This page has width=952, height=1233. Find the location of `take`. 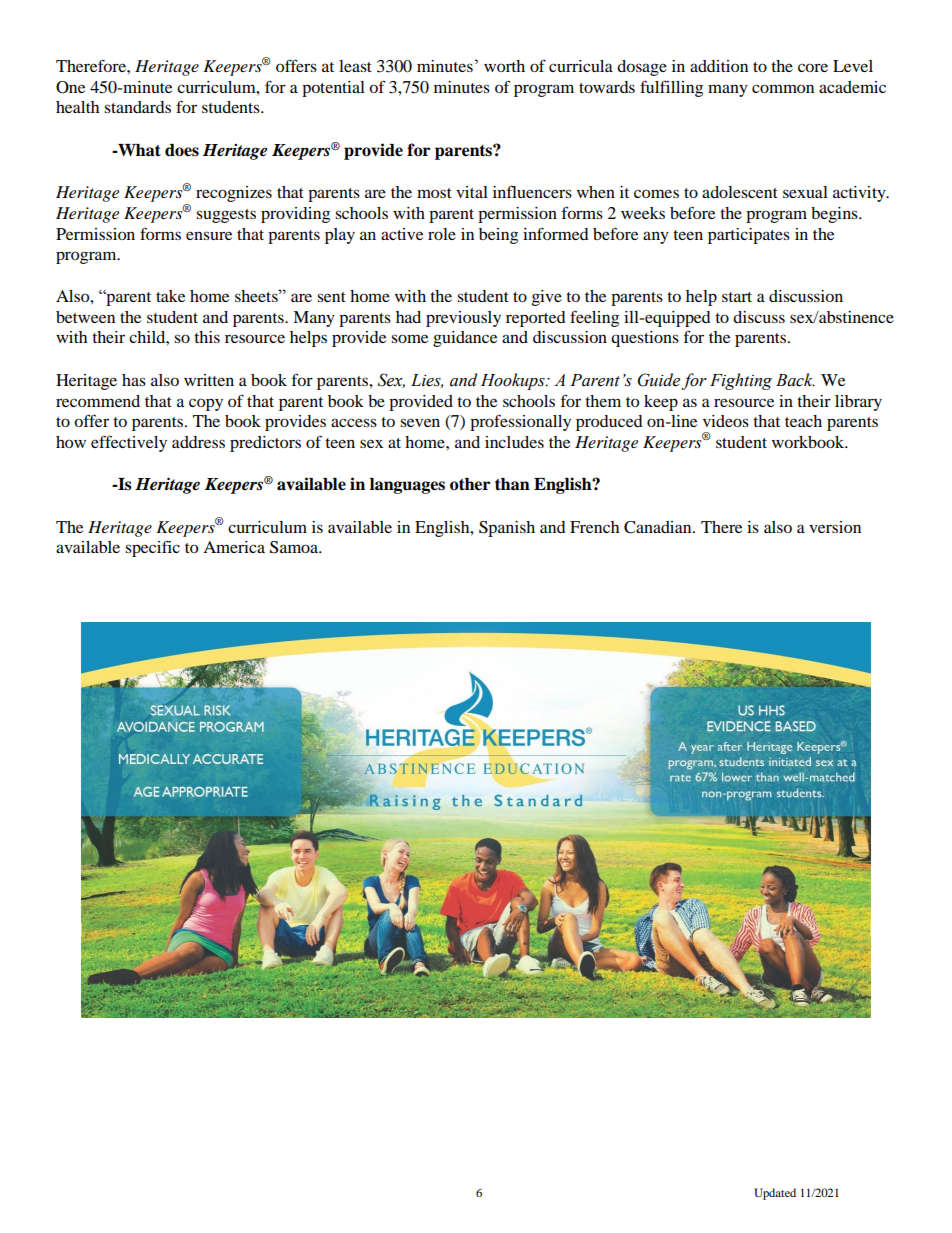

take is located at coordinates (170, 296).
